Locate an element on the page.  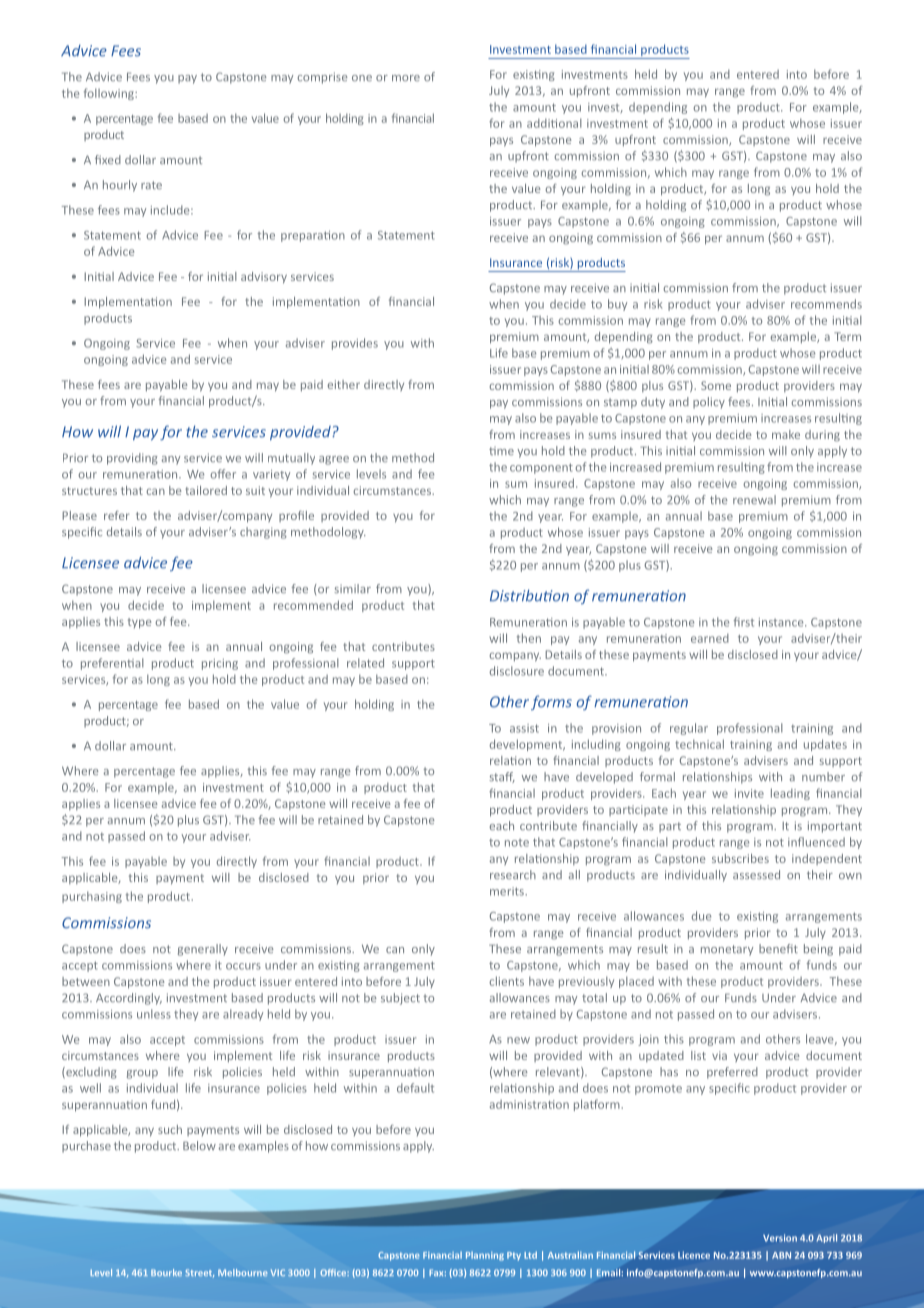
more is located at coordinates (406, 78).
